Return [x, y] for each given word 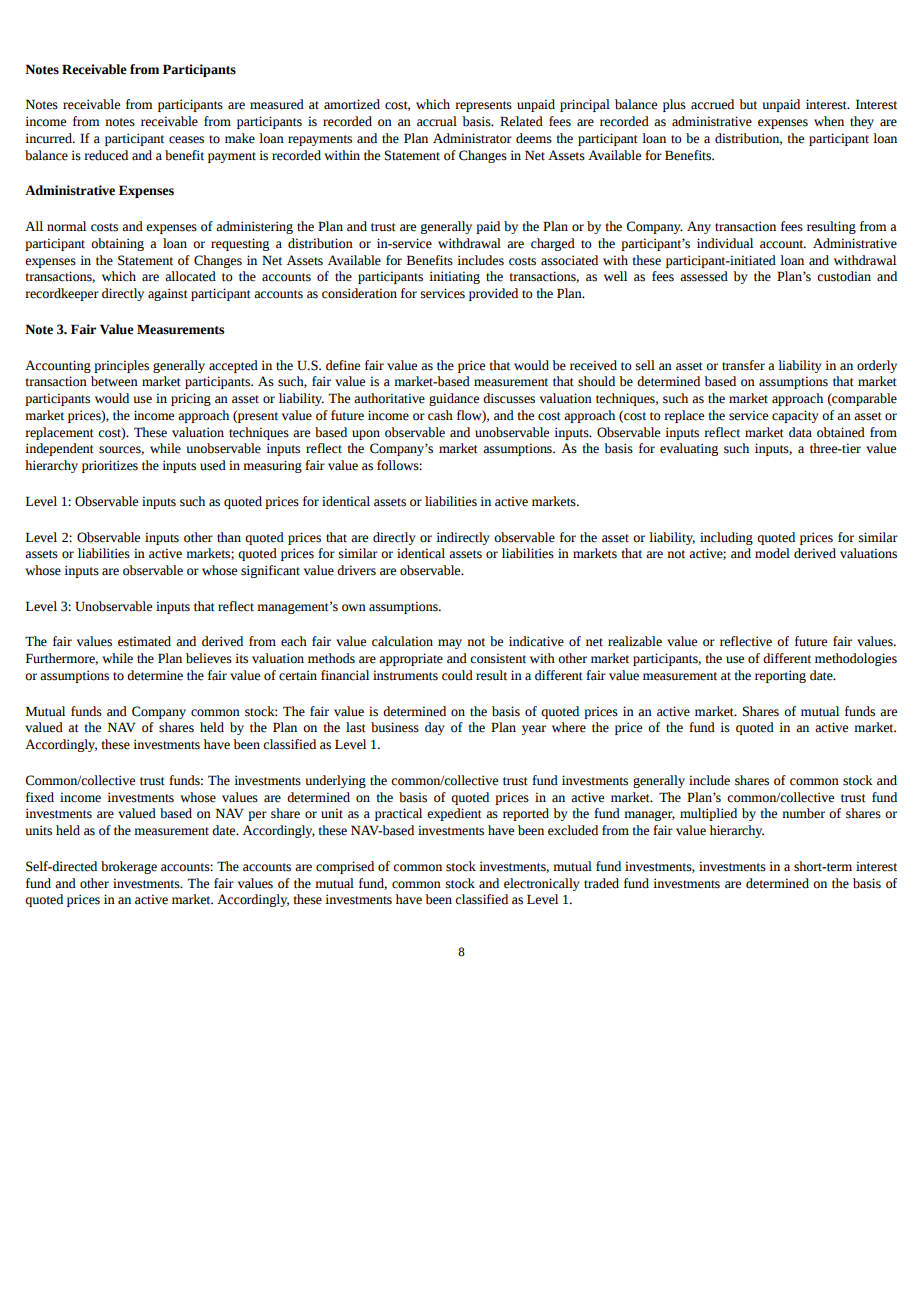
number [803, 813]
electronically [542, 884]
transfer [743, 365]
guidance [454, 399]
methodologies [856, 659]
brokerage [129, 867]
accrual [437, 121]
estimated [144, 641]
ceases [186, 140]
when [829, 121]
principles [121, 366]
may [450, 644]
